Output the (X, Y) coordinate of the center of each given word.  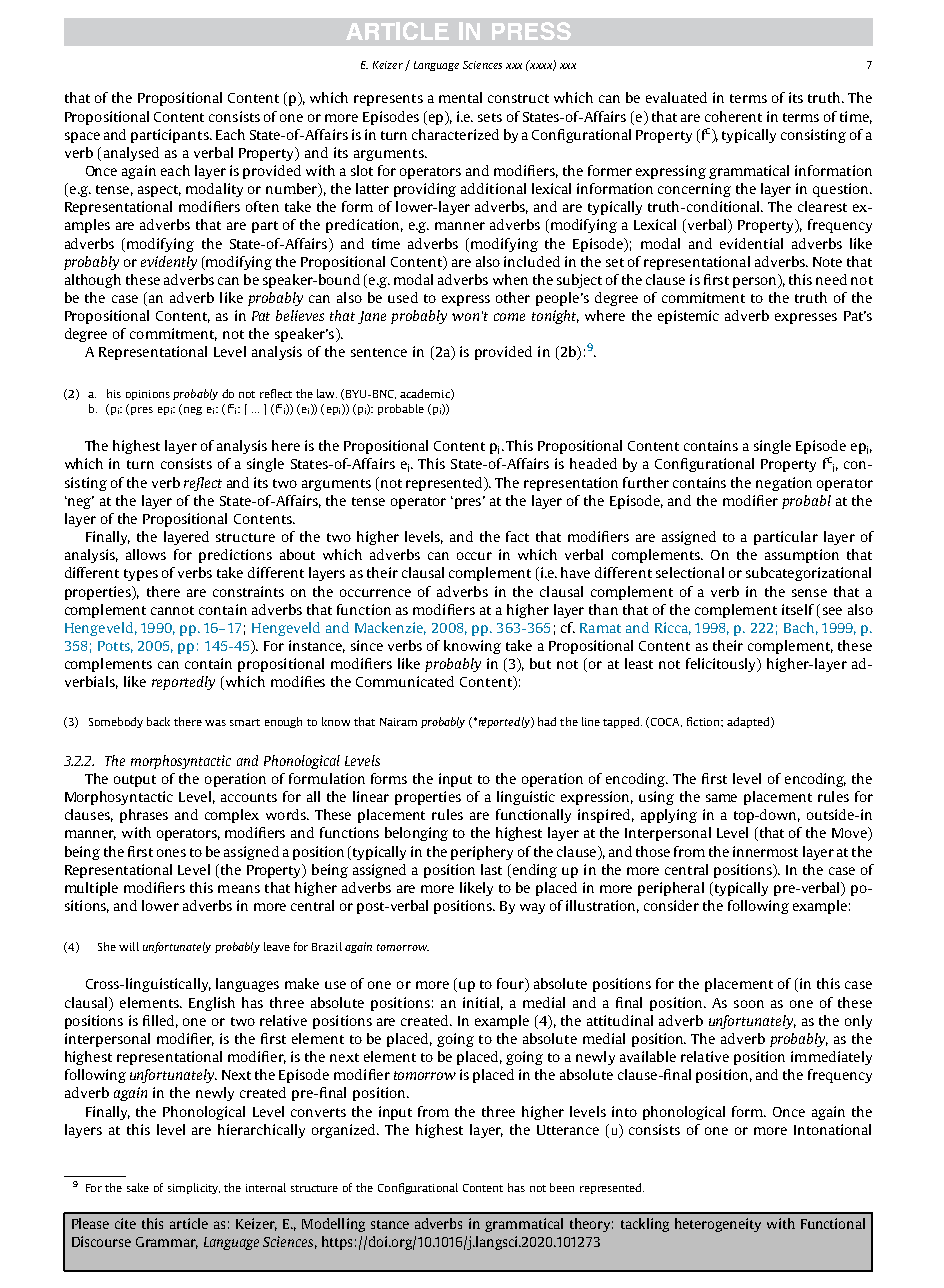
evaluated (676, 97)
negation (784, 484)
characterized (455, 134)
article (189, 1223)
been (562, 1187)
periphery (482, 853)
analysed (131, 154)
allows (146, 554)
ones (171, 853)
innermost (765, 851)
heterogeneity (718, 1225)
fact (517, 536)
